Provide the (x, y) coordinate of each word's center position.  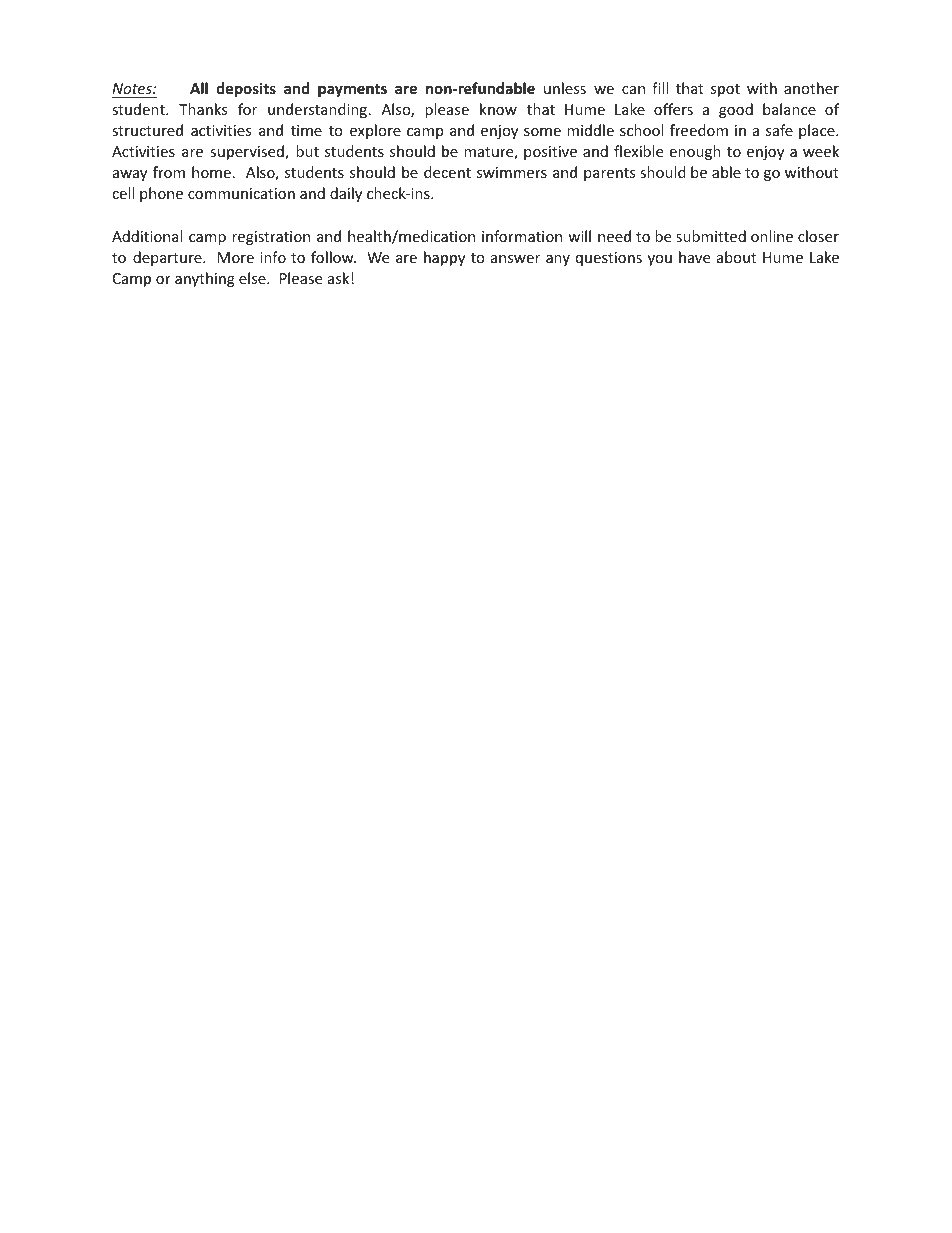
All (199, 88)
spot (725, 90)
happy (444, 258)
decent (447, 172)
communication (241, 193)
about (736, 257)
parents (609, 174)
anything (205, 279)
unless (565, 88)
